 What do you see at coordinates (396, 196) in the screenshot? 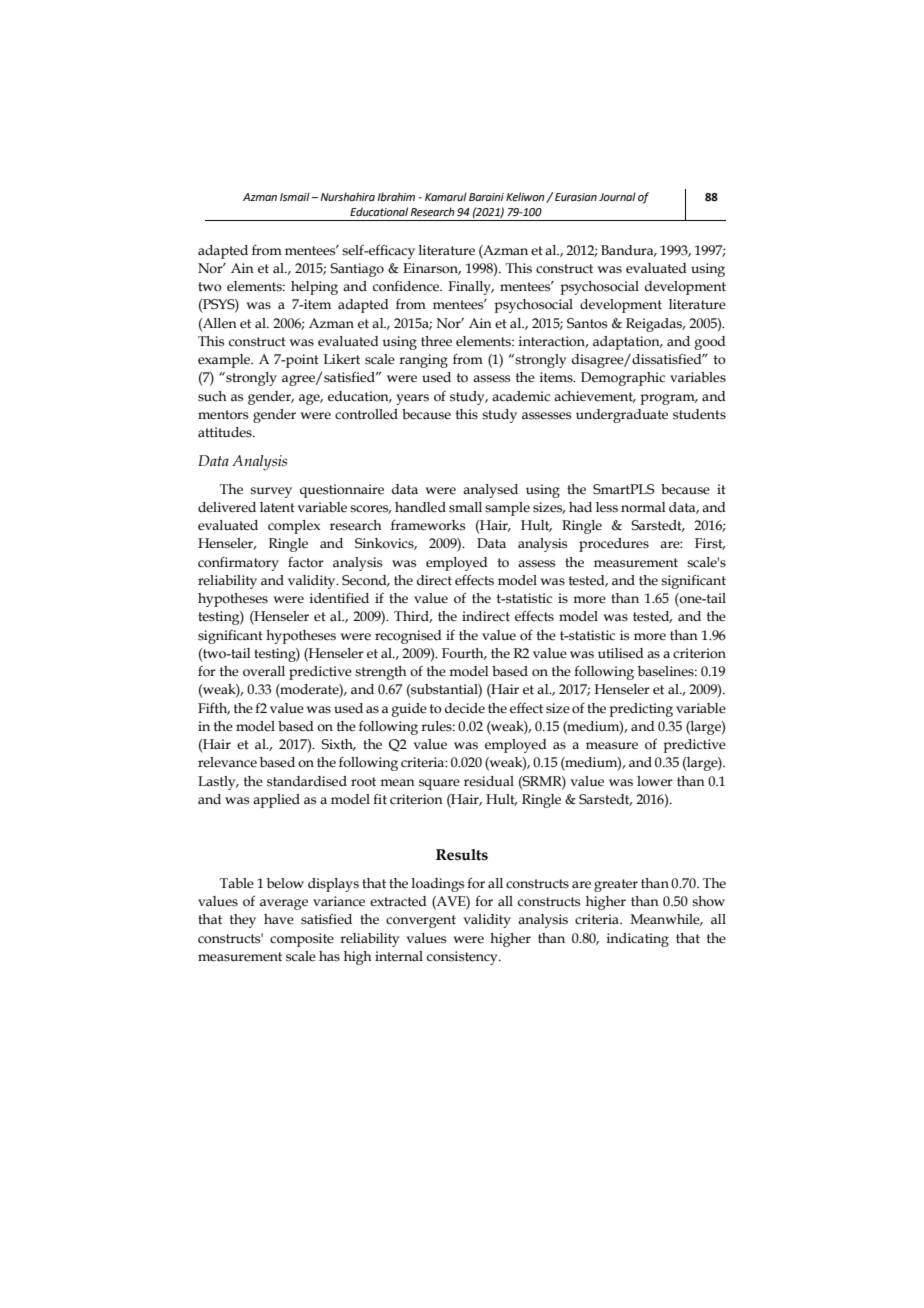
I see `Ibrahim` at bounding box center [396, 196].
